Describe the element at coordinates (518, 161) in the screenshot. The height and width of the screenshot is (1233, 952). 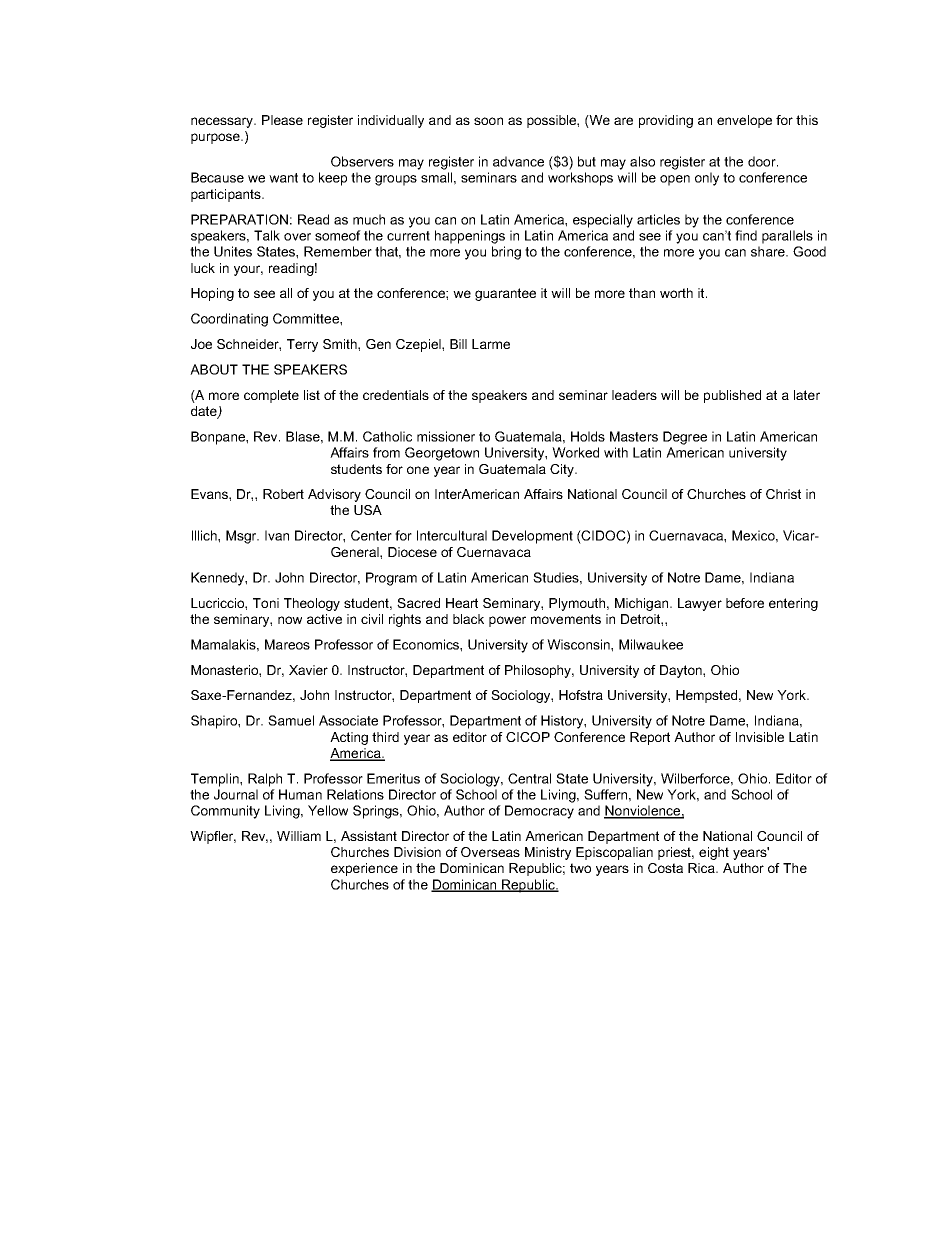
I see `advance` at that location.
